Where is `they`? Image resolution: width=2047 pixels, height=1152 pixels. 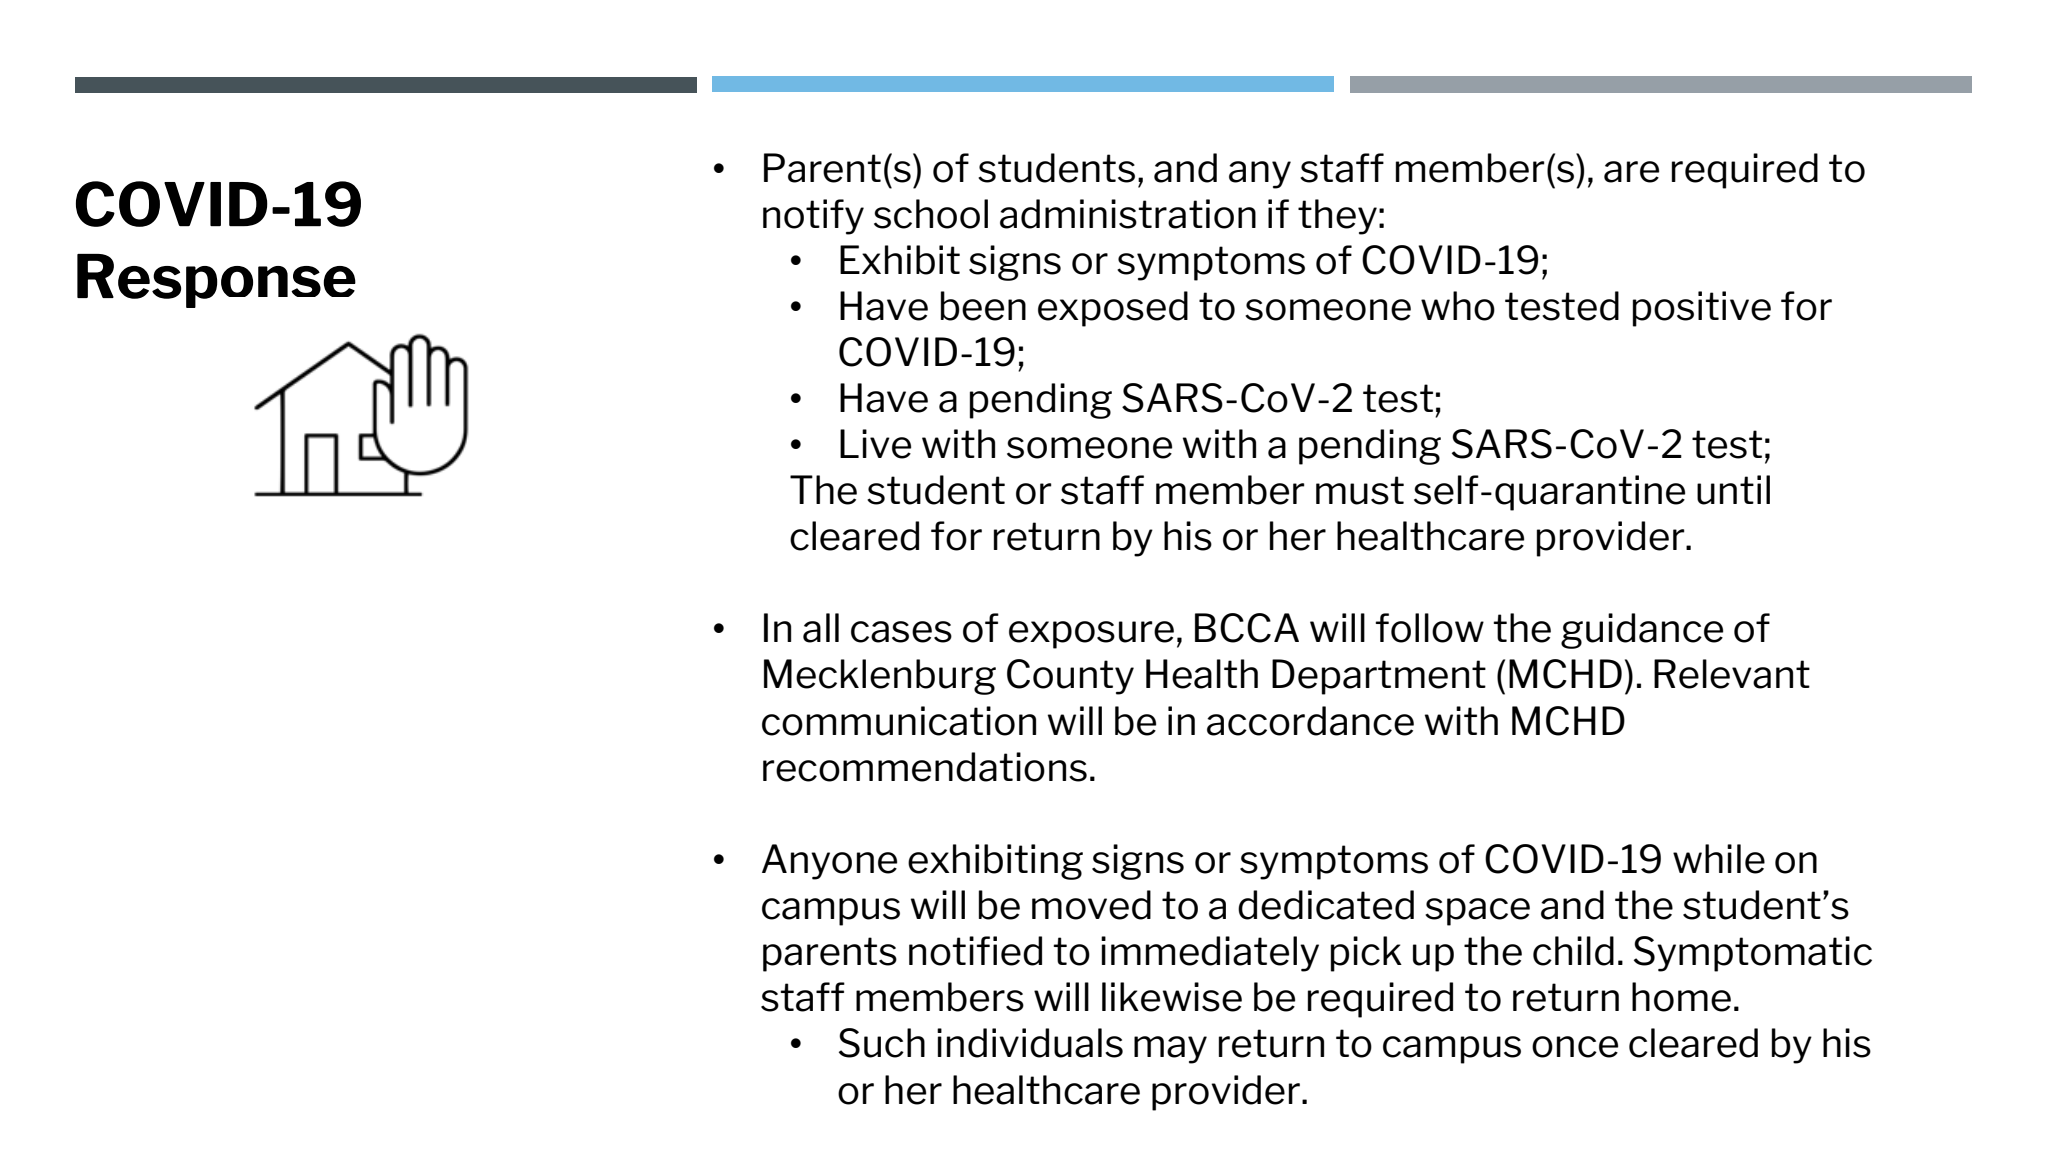
they is located at coordinates (1337, 217).
